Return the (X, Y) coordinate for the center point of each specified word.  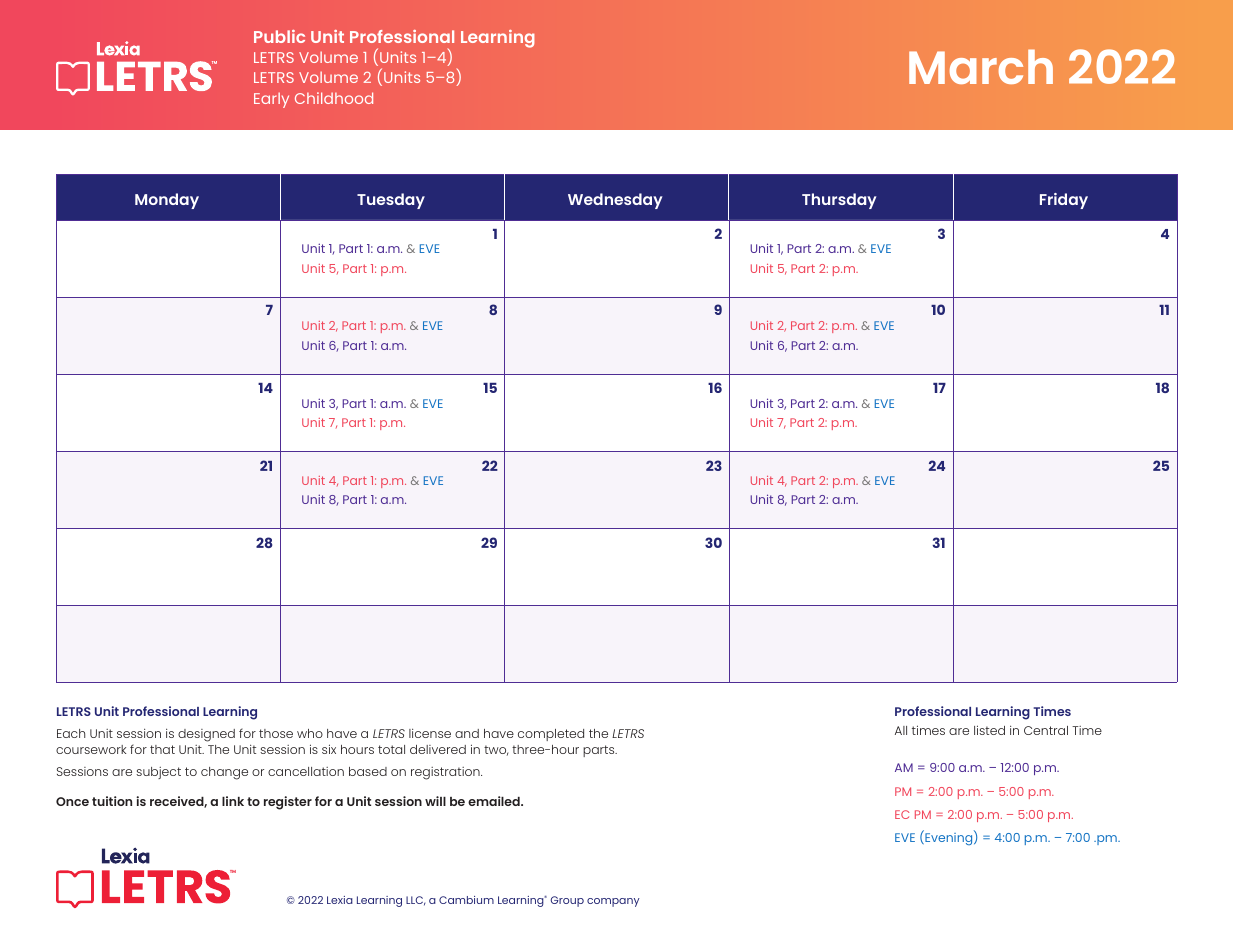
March (981, 66)
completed (551, 735)
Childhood (334, 98)
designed (206, 735)
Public (279, 36)
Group (567, 901)
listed (989, 730)
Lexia (340, 900)
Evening (949, 838)
